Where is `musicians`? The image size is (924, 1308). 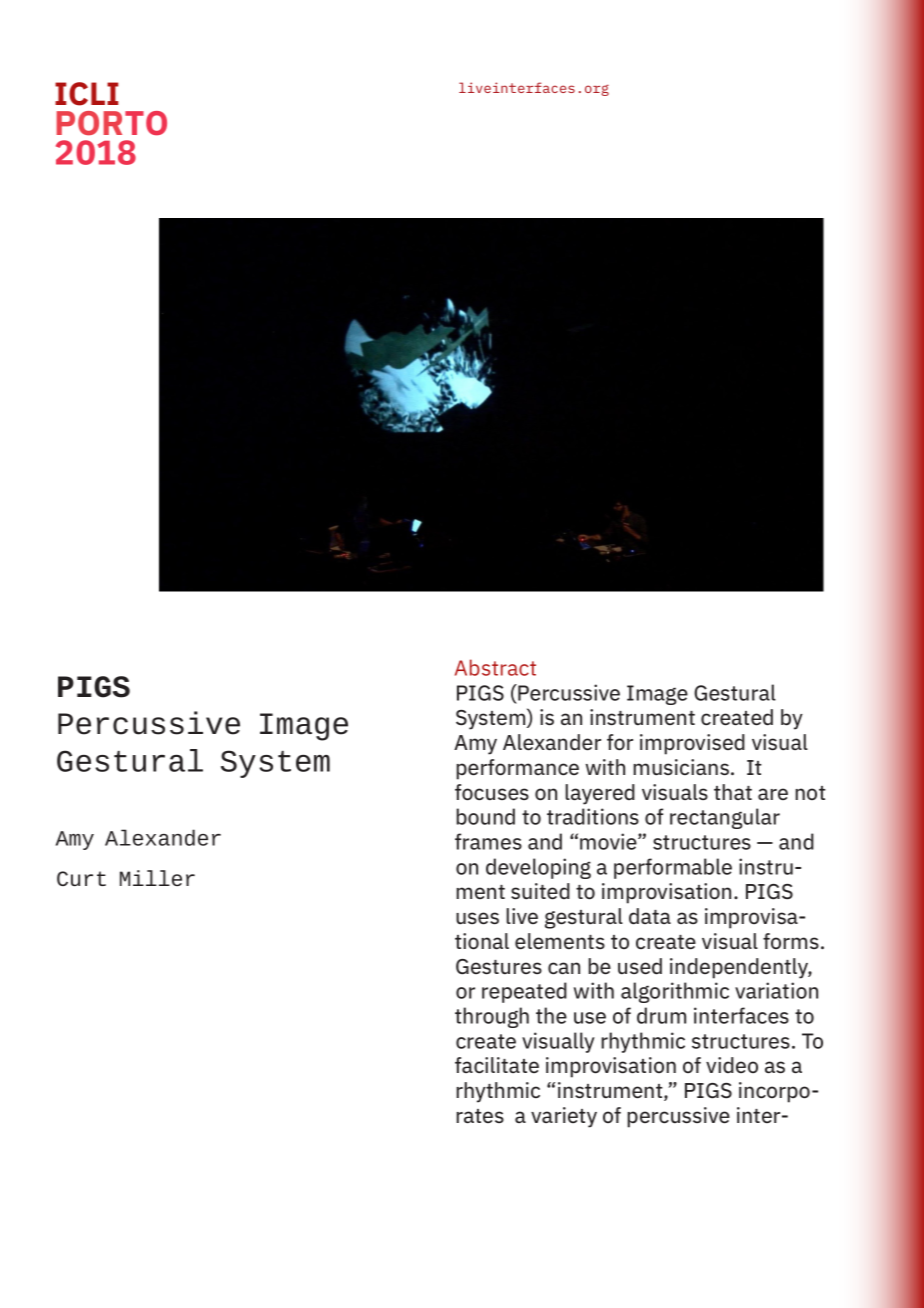
musicians is located at coordinates (681, 767).
